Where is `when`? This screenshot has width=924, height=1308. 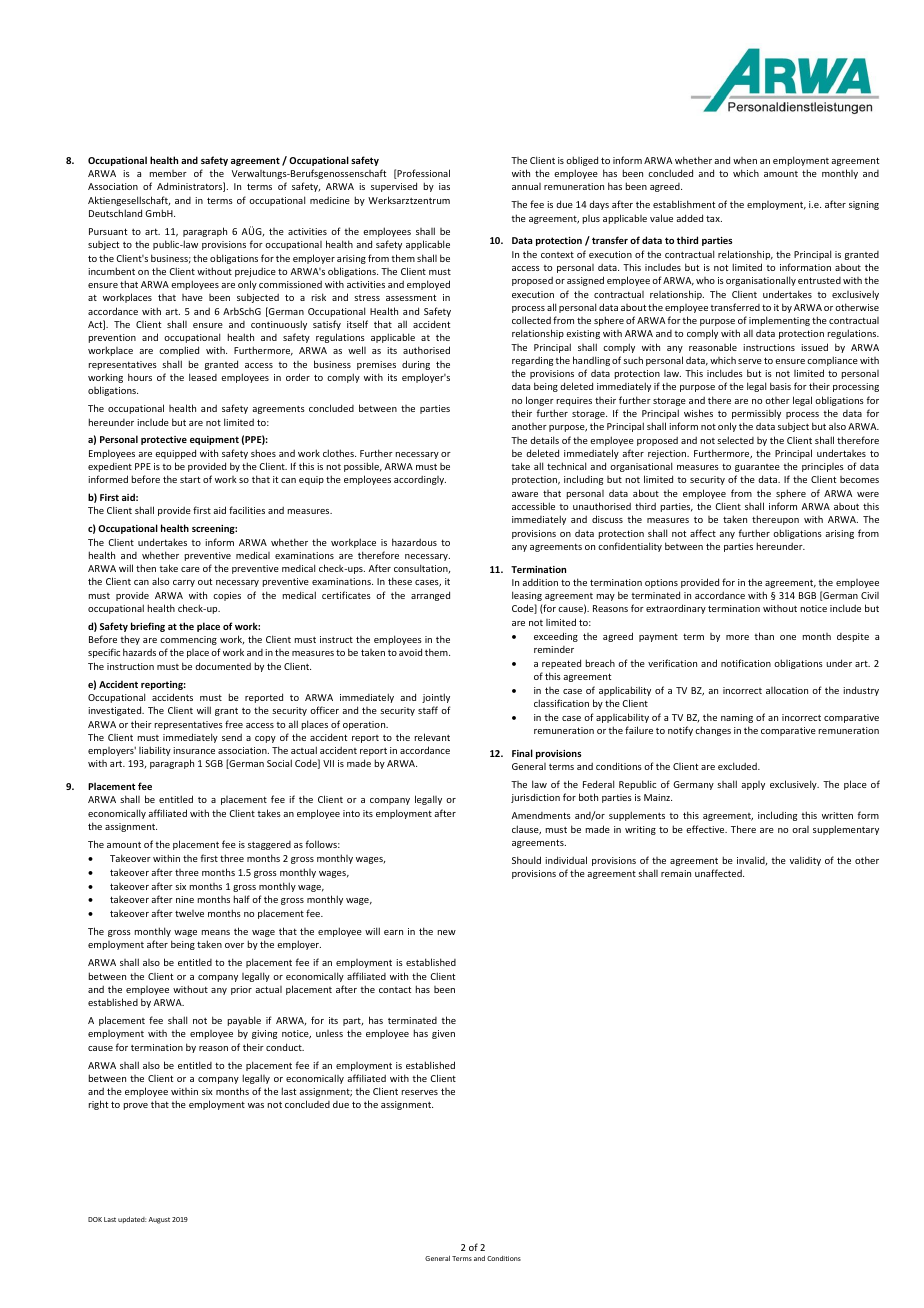 when is located at coordinates (745, 160).
